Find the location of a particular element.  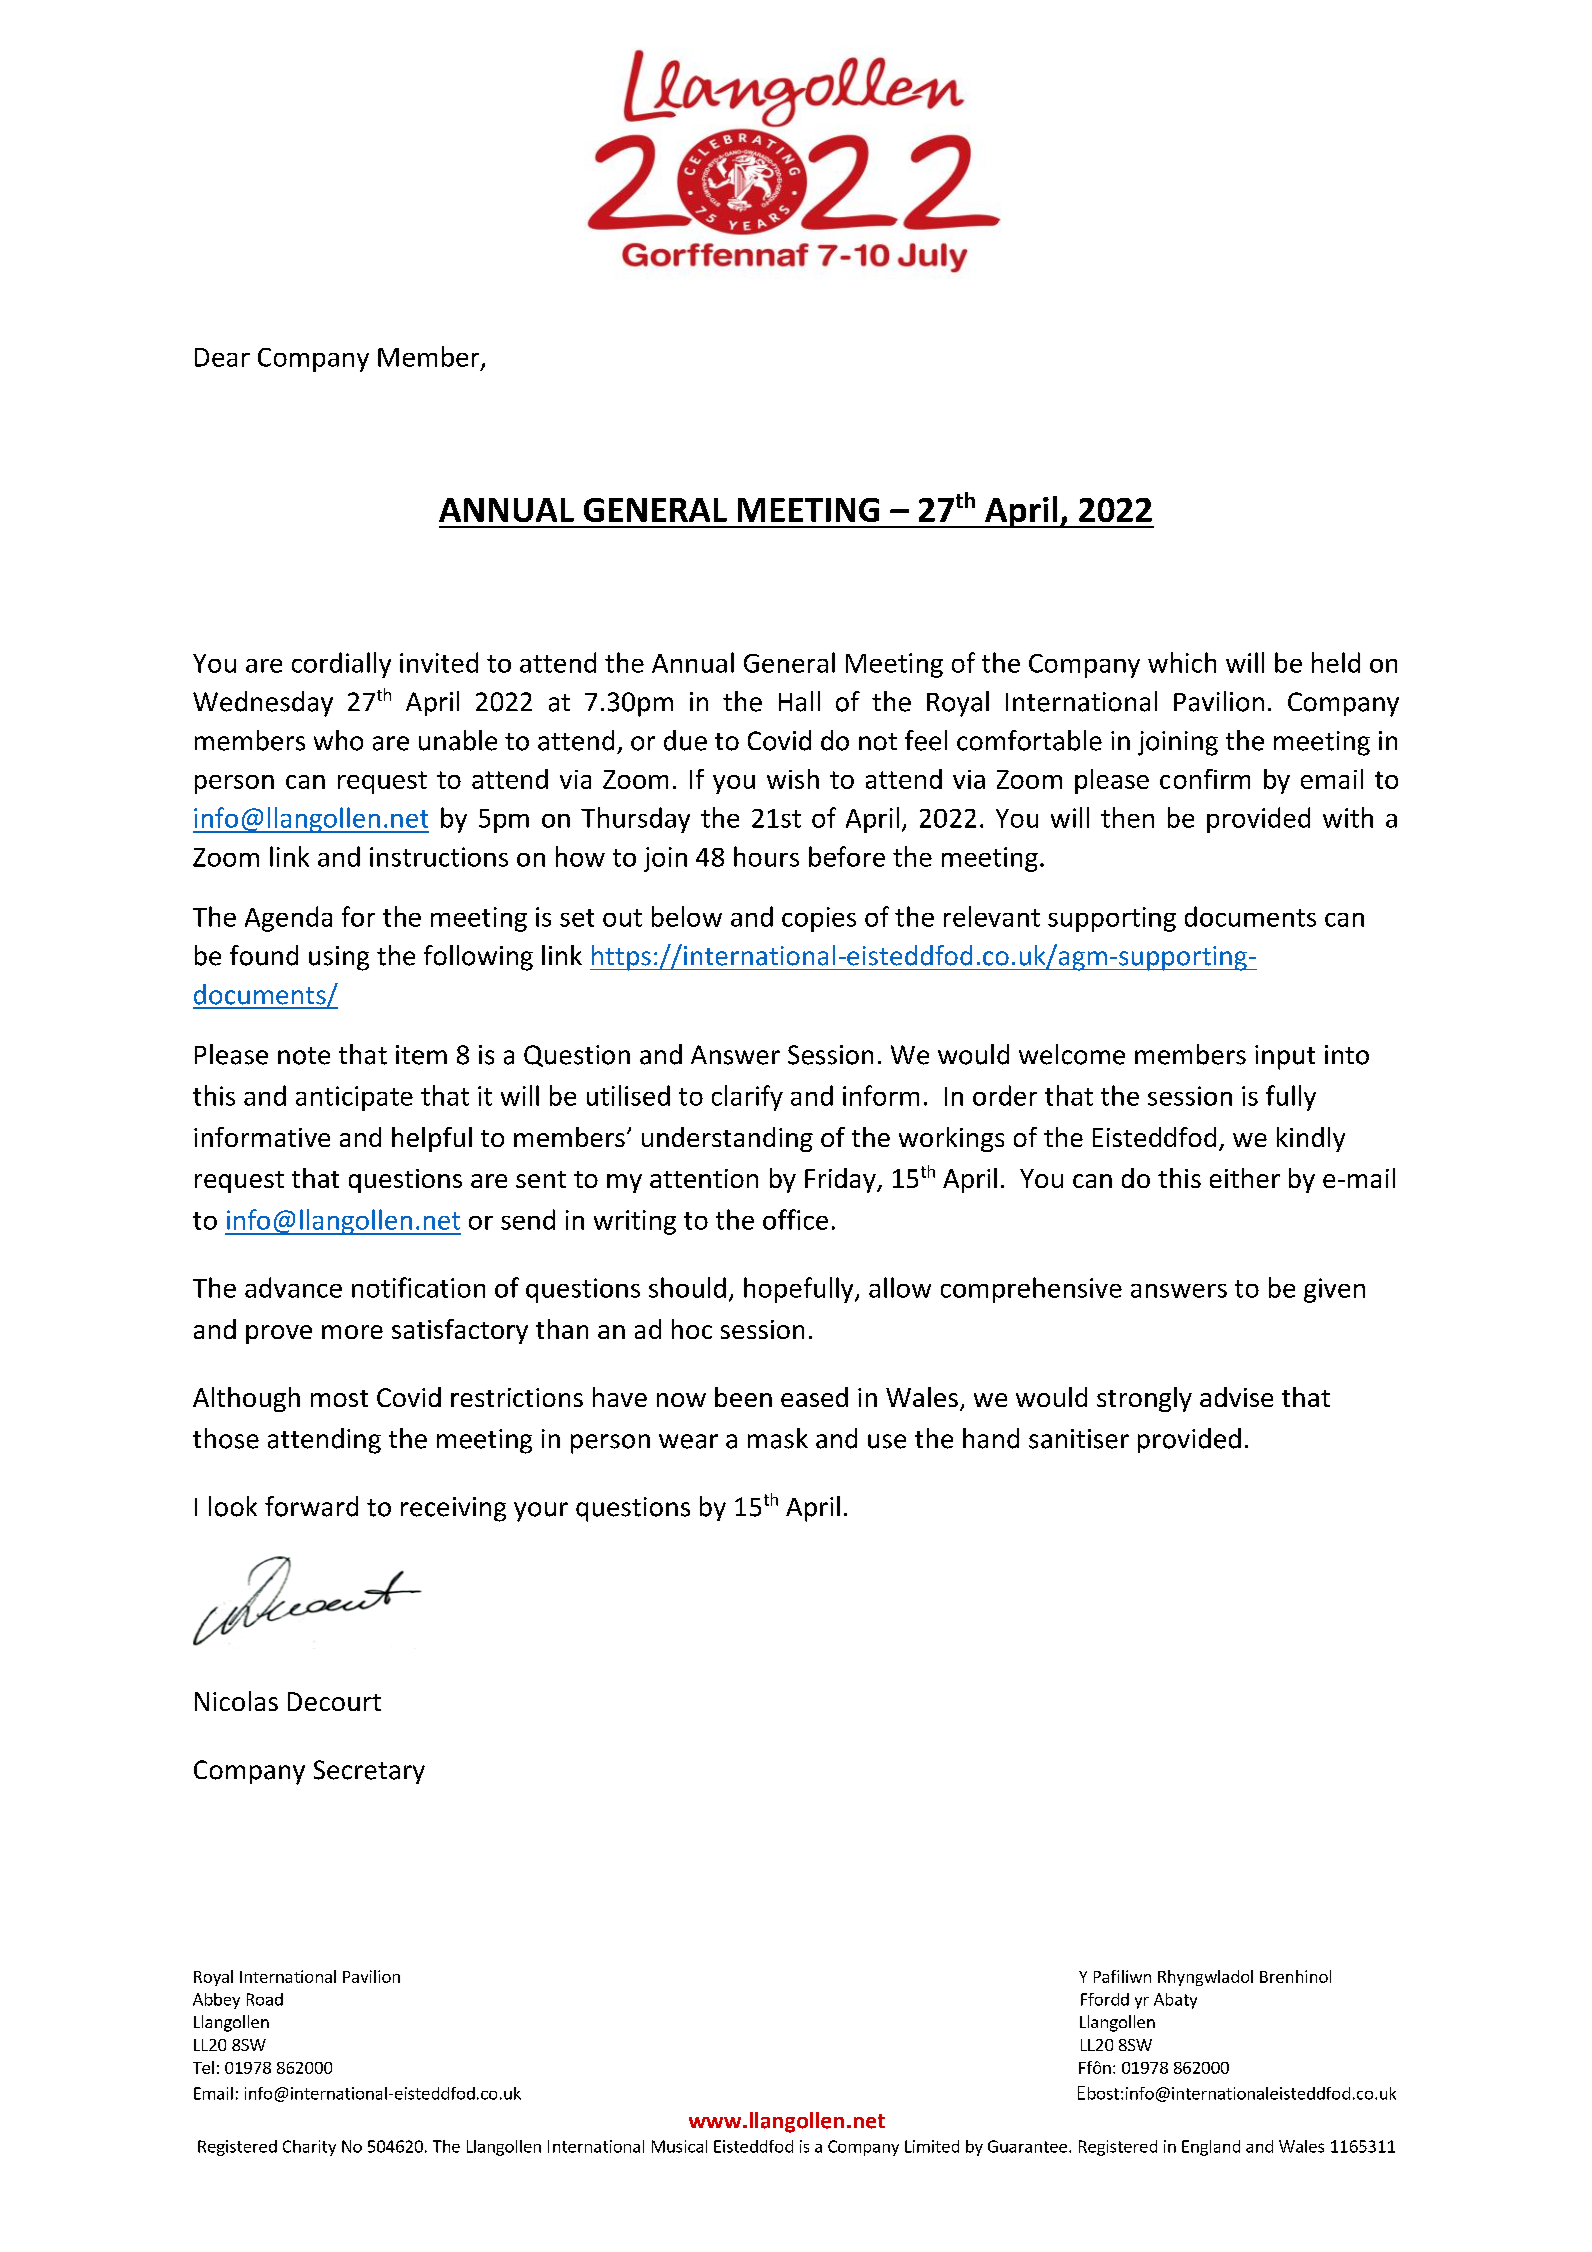

Nicolas is located at coordinates (236, 1701).
